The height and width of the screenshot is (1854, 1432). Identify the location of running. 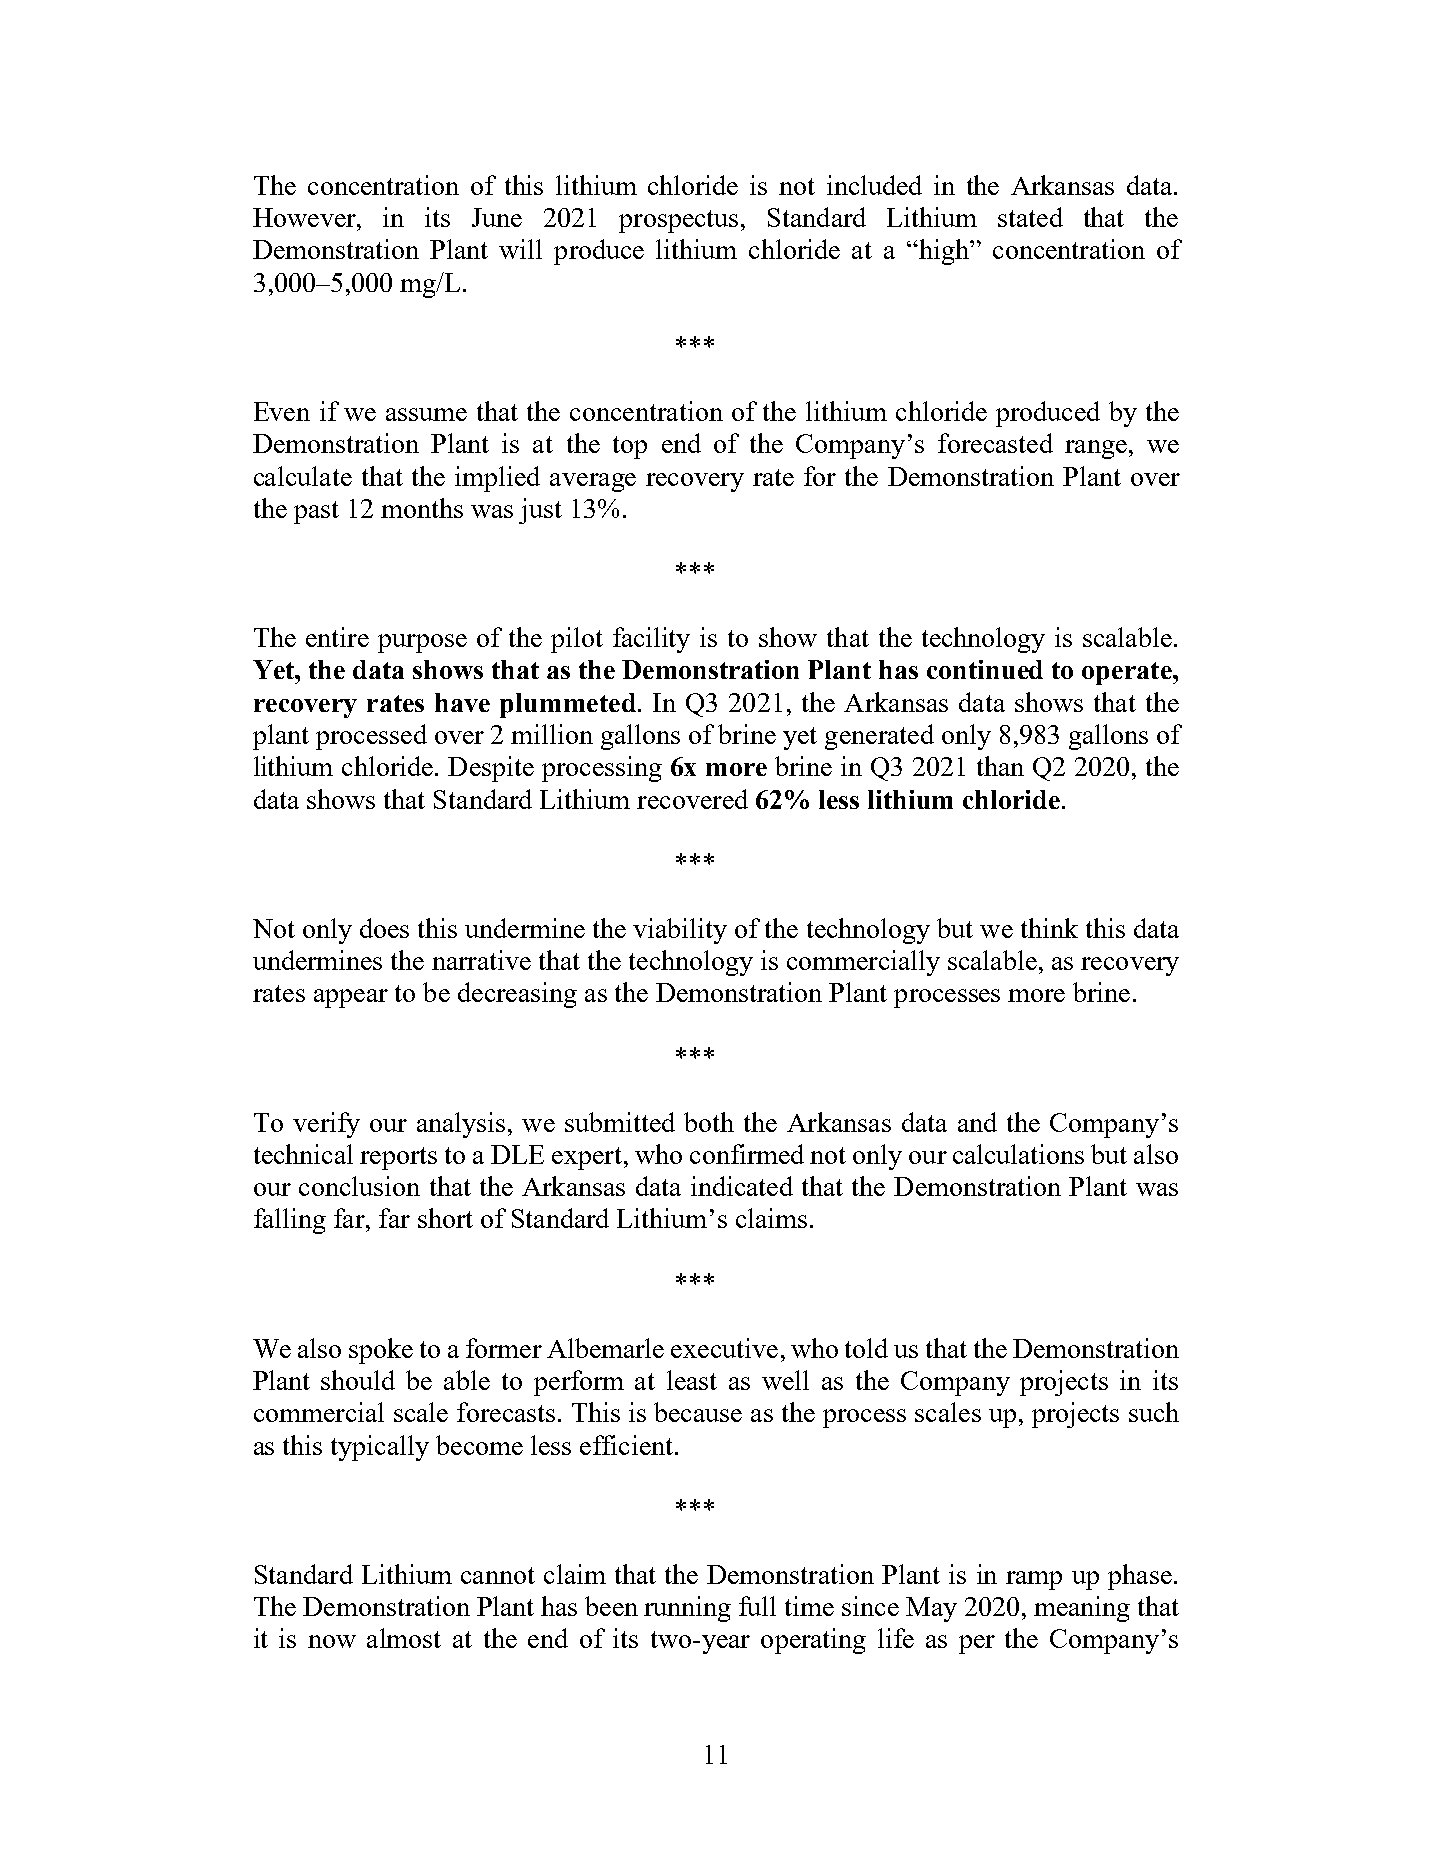
(687, 1609).
